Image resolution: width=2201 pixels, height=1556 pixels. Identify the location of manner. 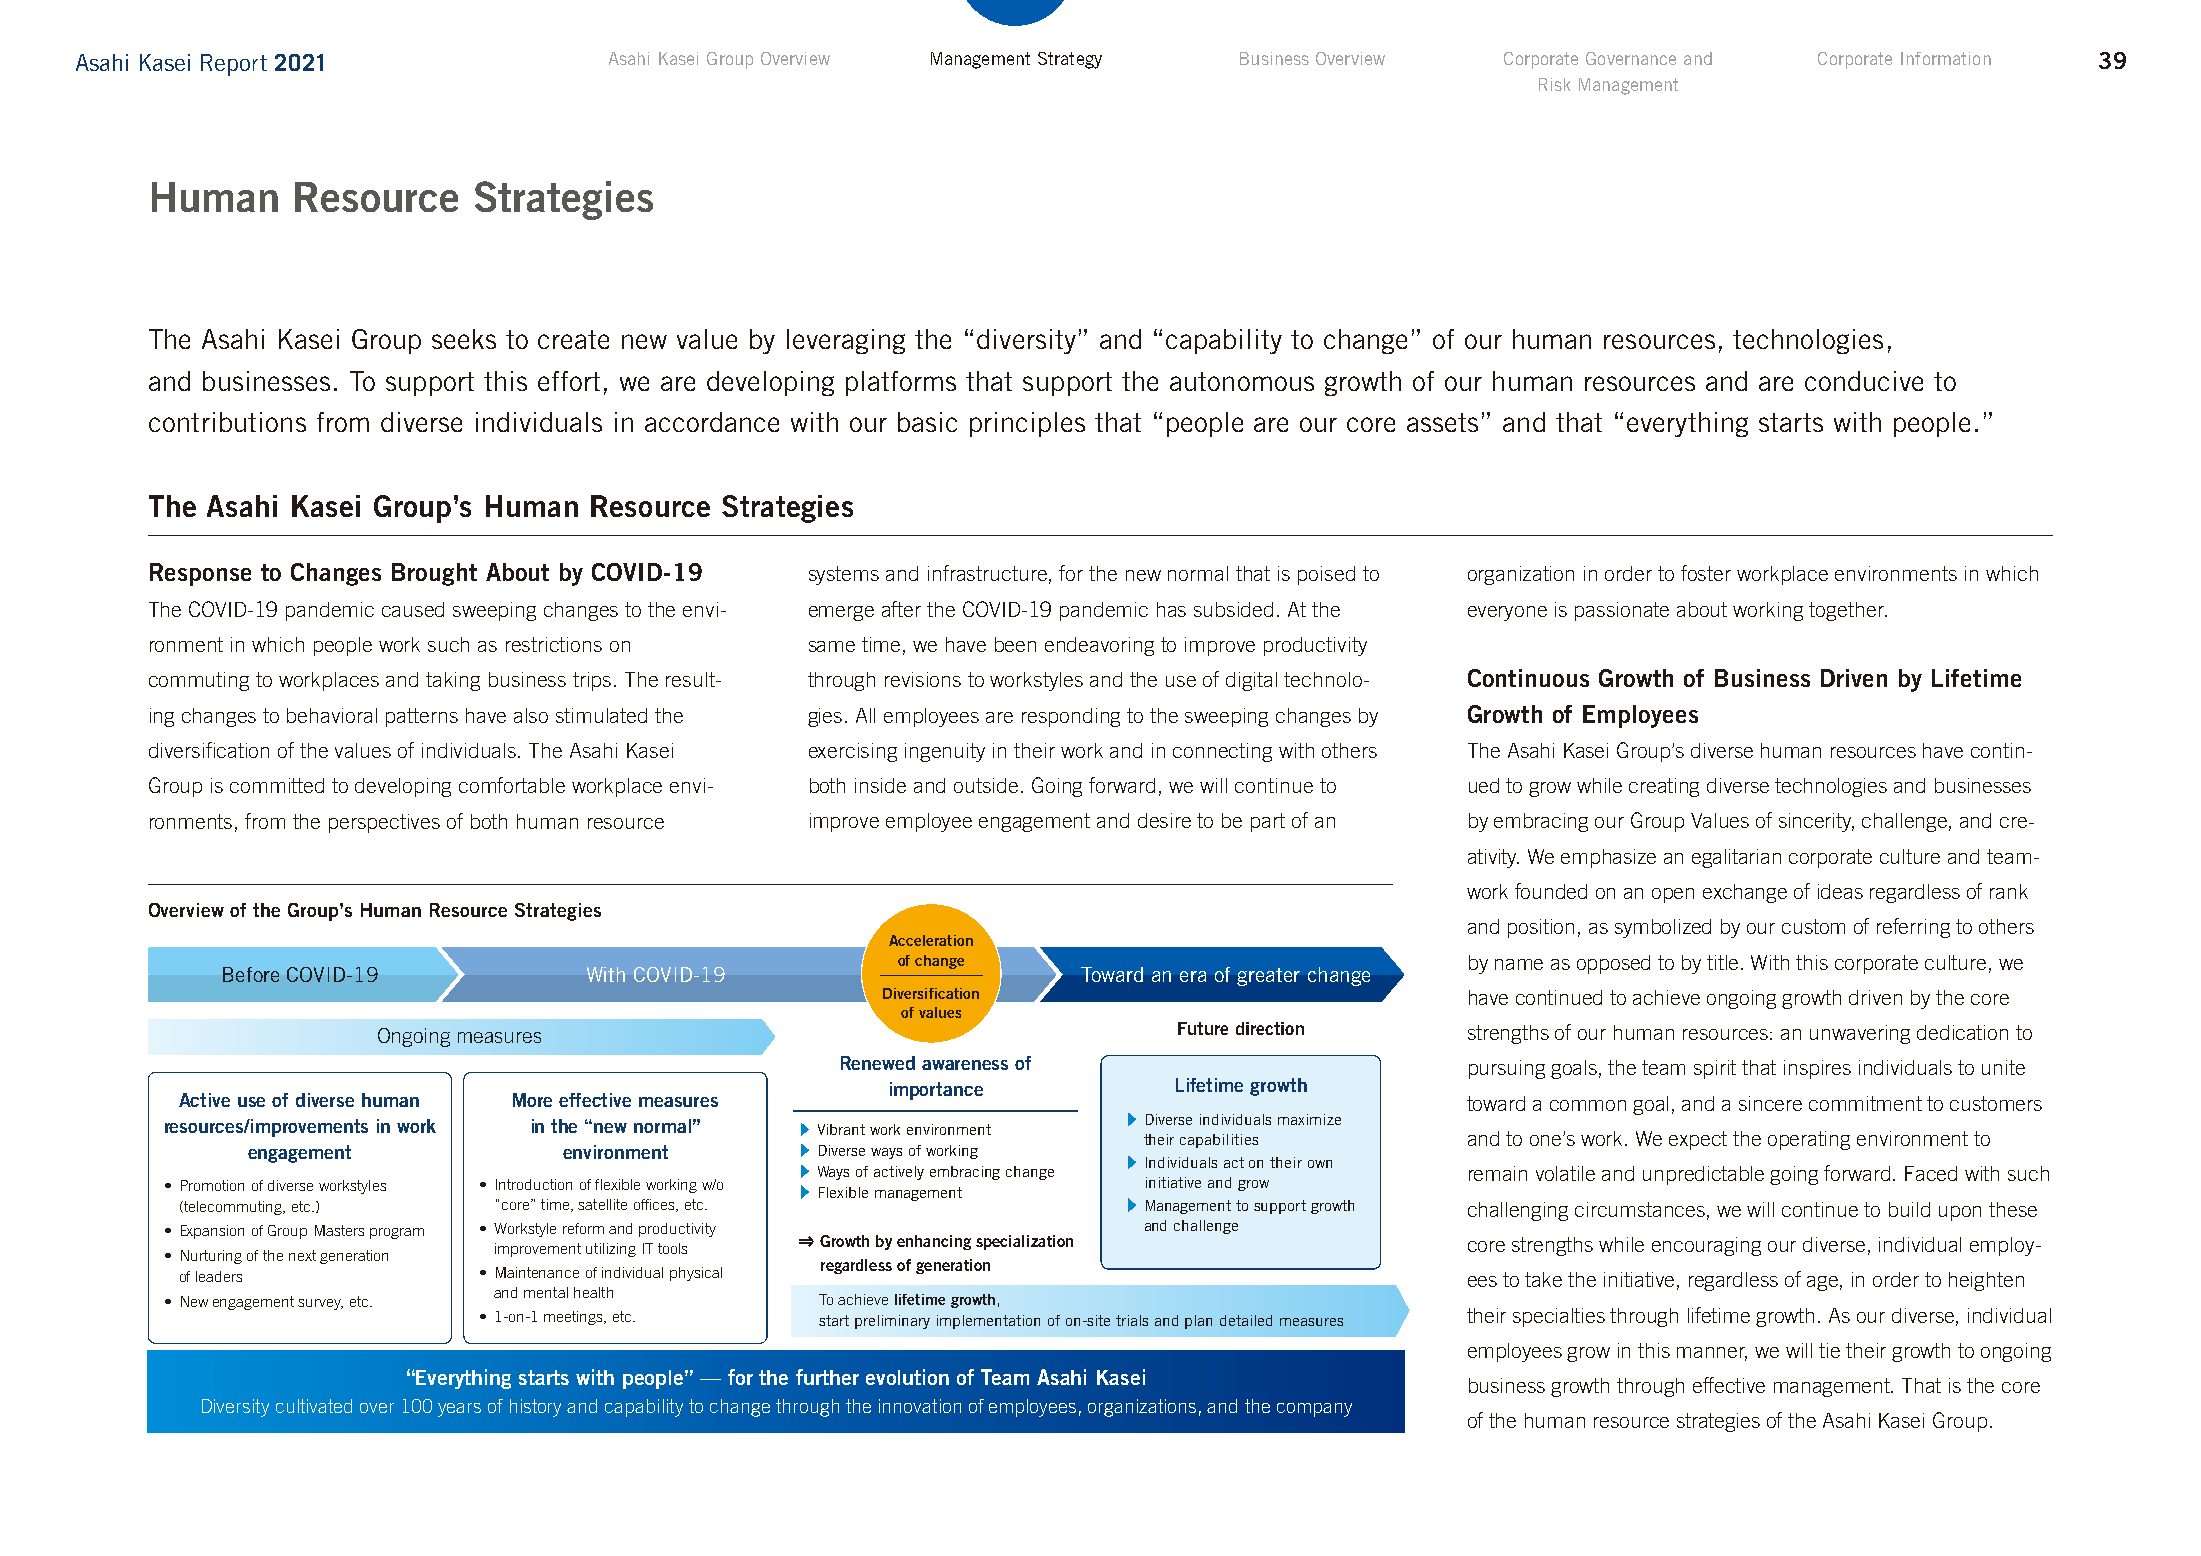
(1712, 1353).
